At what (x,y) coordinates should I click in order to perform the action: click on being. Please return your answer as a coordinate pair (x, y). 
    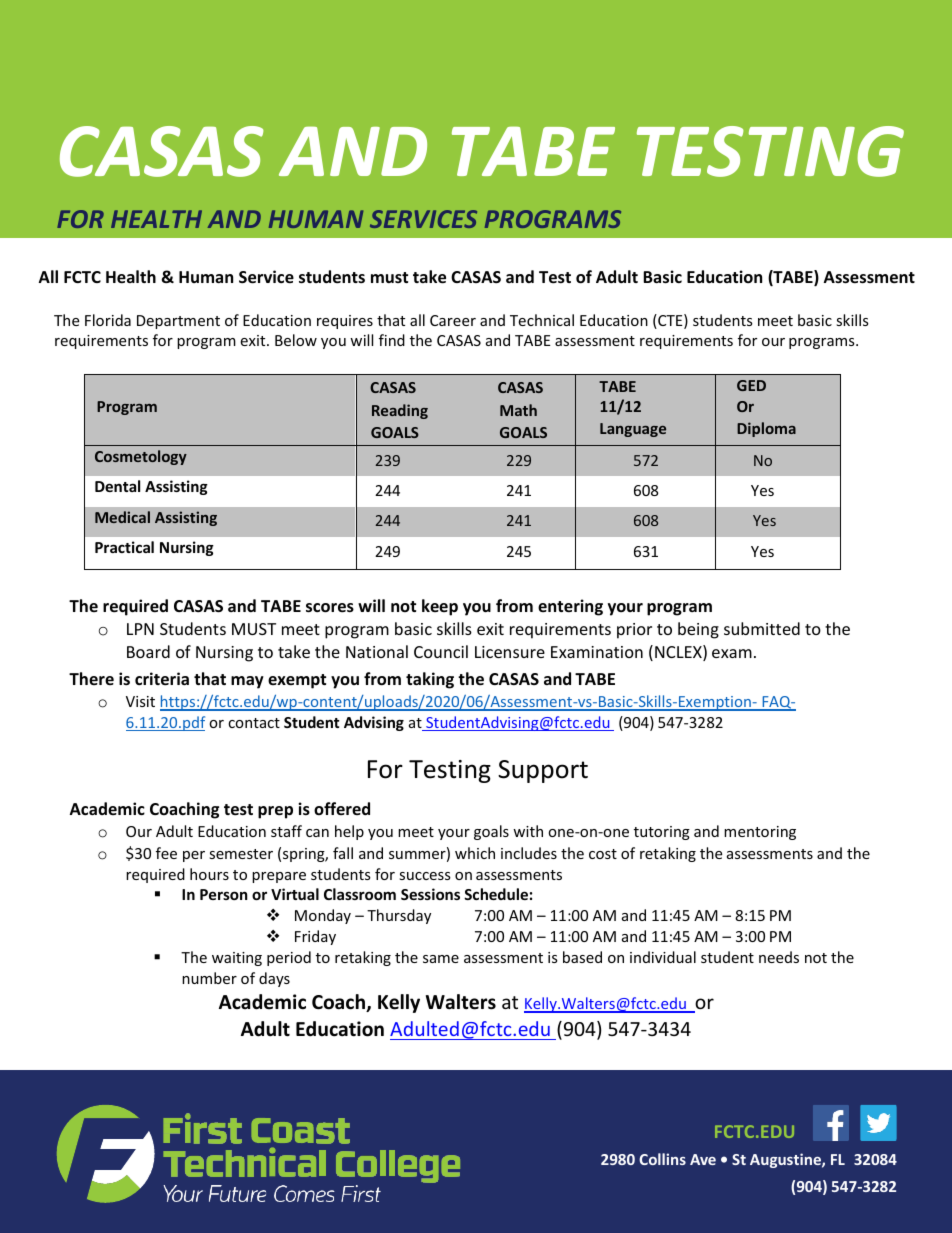
    Looking at the image, I should click on (698, 630).
